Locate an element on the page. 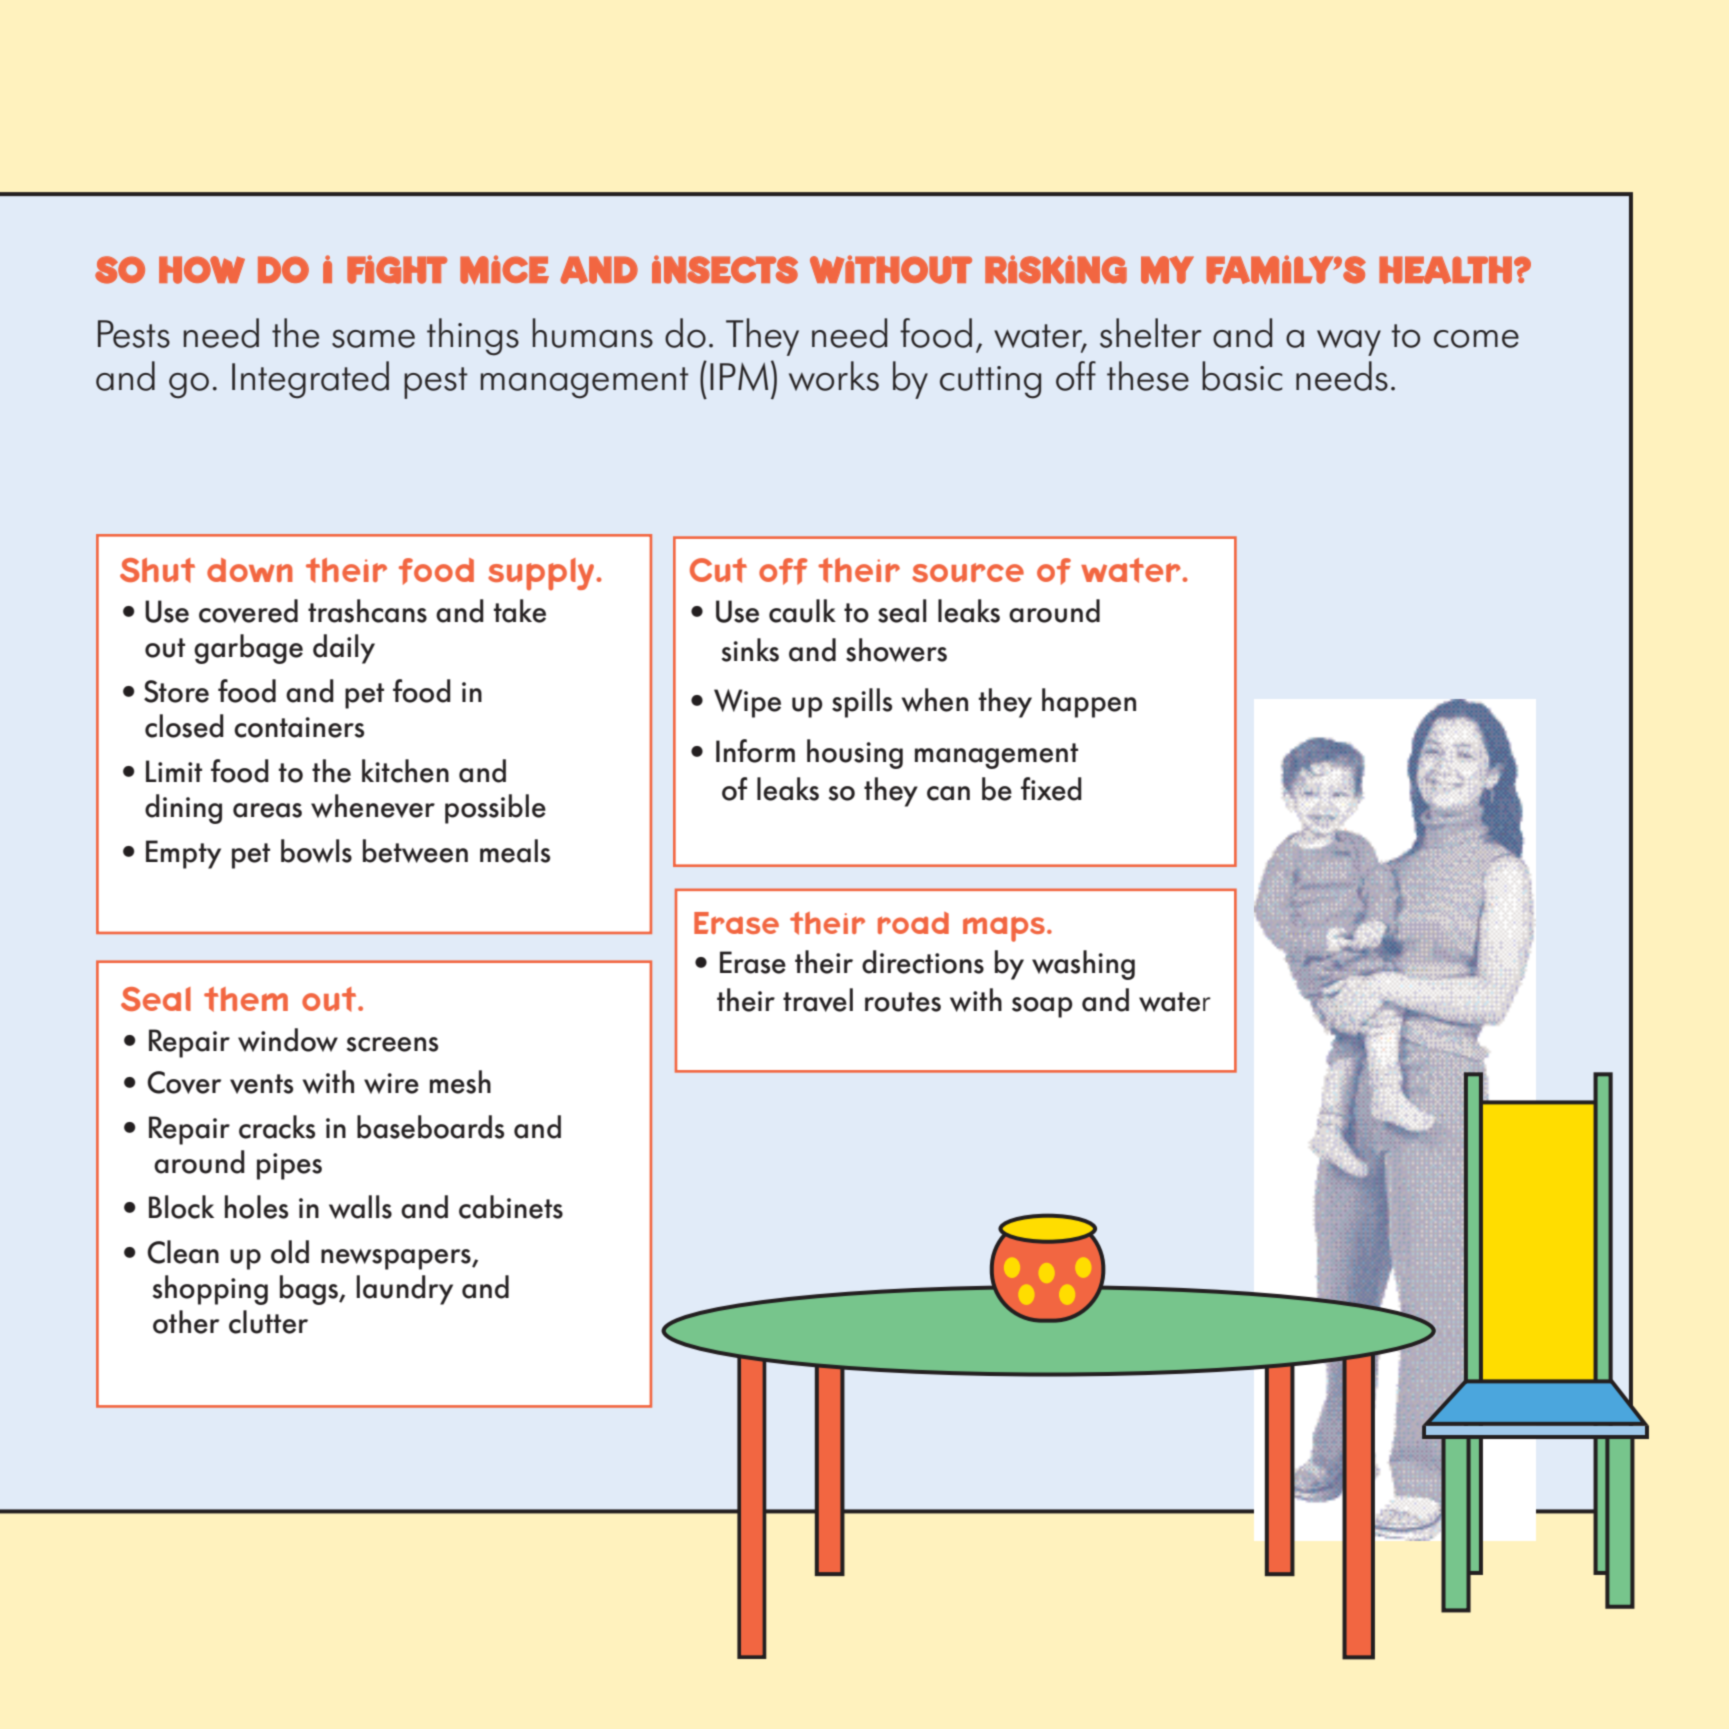 The width and height of the image is (1729, 1729). works is located at coordinates (834, 376).
